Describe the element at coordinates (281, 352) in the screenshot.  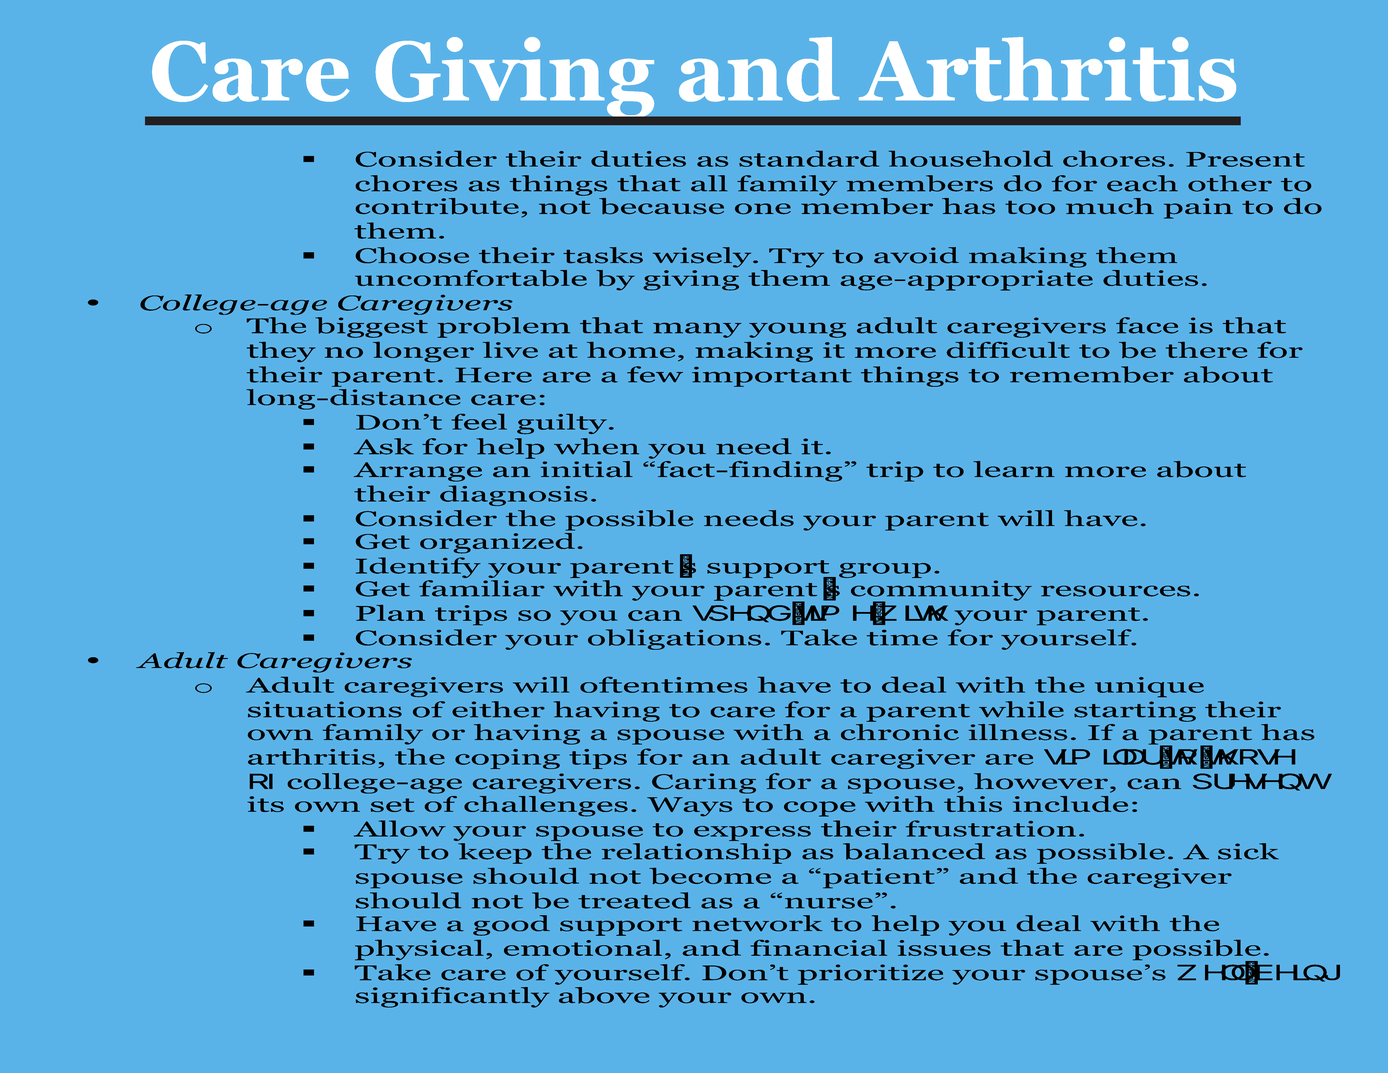
I see `they` at that location.
